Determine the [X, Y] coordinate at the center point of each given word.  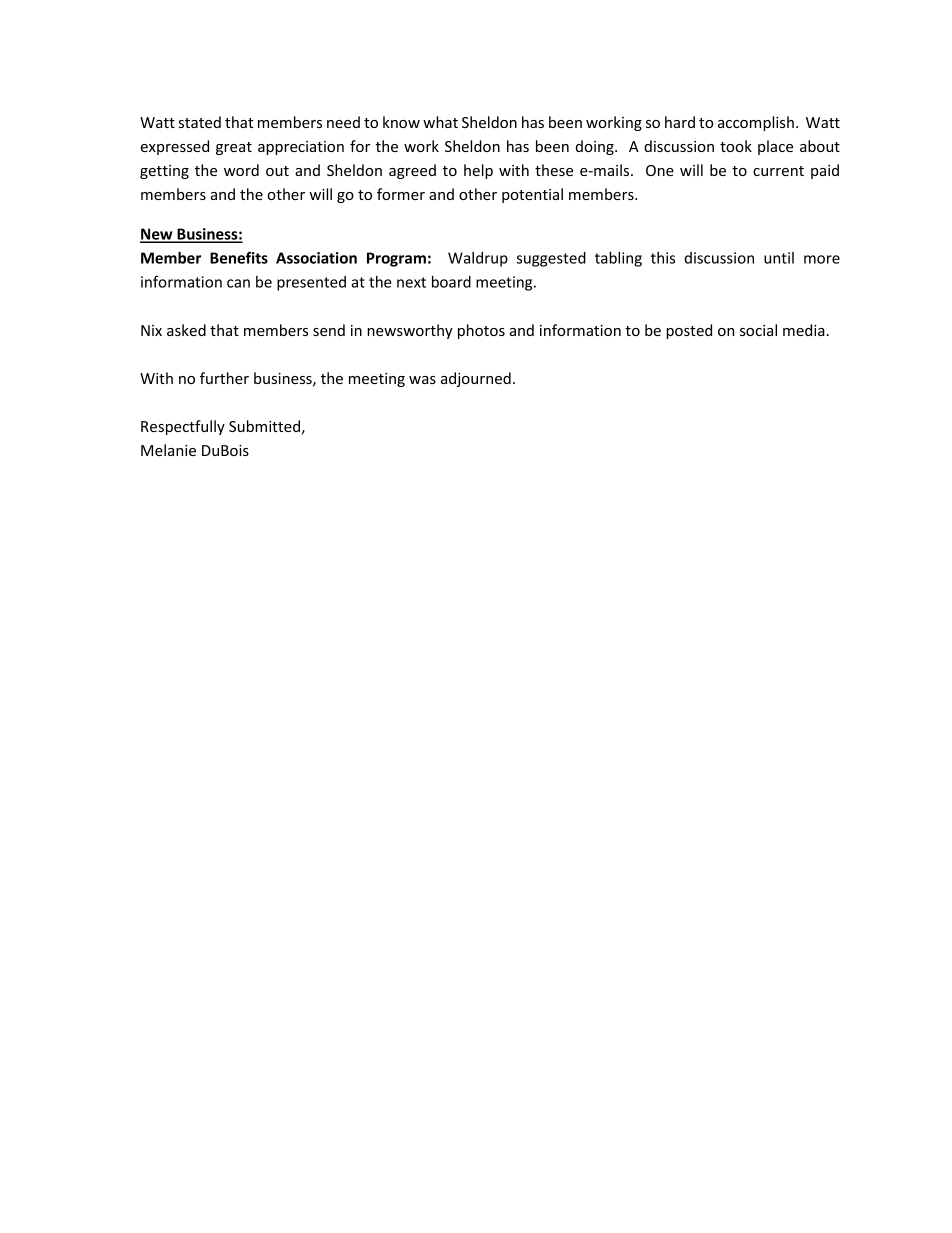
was [422, 380]
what [440, 122]
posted [689, 331]
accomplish [756, 123]
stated [200, 122]
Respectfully [183, 427]
